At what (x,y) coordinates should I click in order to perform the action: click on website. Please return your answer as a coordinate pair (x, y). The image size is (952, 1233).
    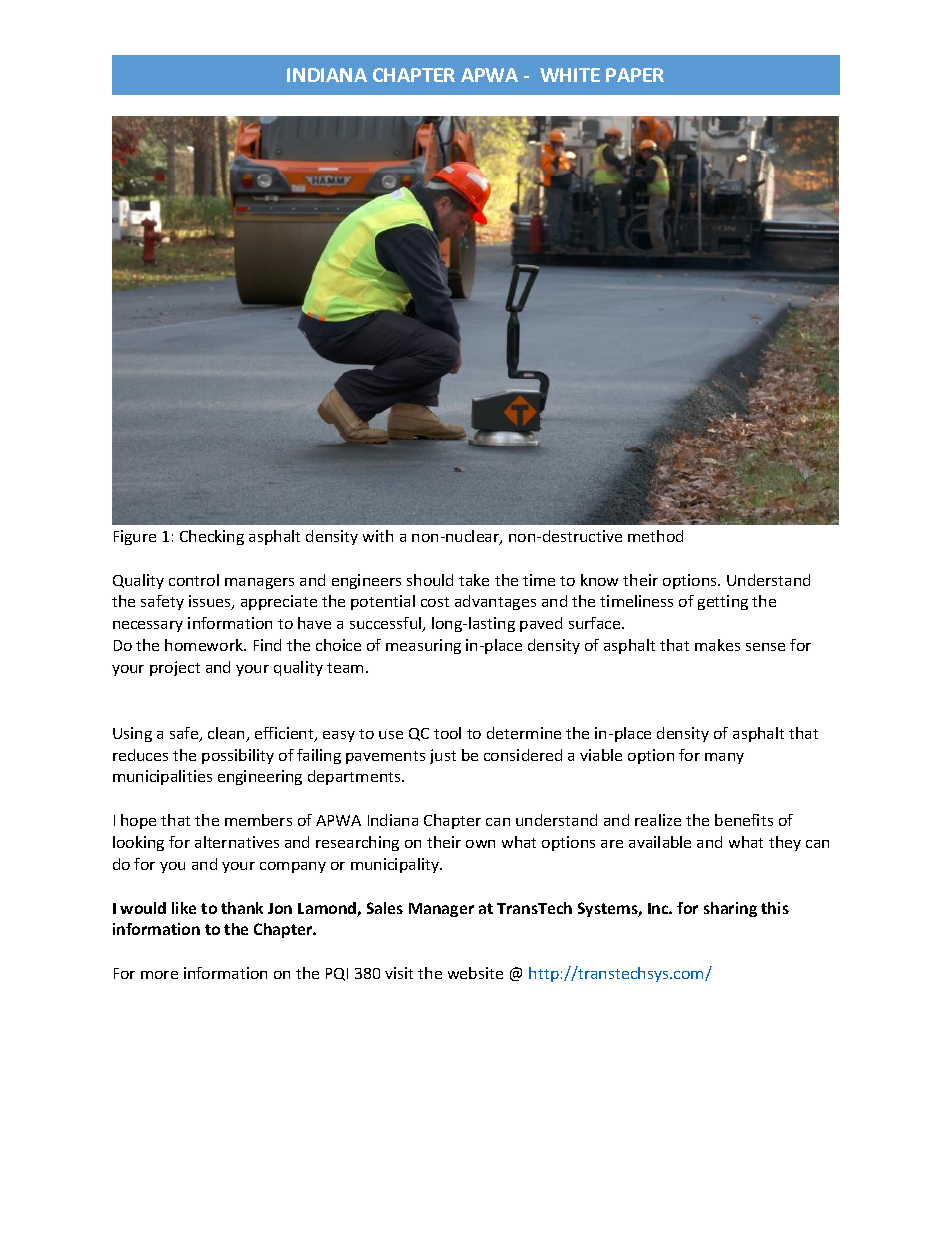
    Looking at the image, I should click on (475, 973).
